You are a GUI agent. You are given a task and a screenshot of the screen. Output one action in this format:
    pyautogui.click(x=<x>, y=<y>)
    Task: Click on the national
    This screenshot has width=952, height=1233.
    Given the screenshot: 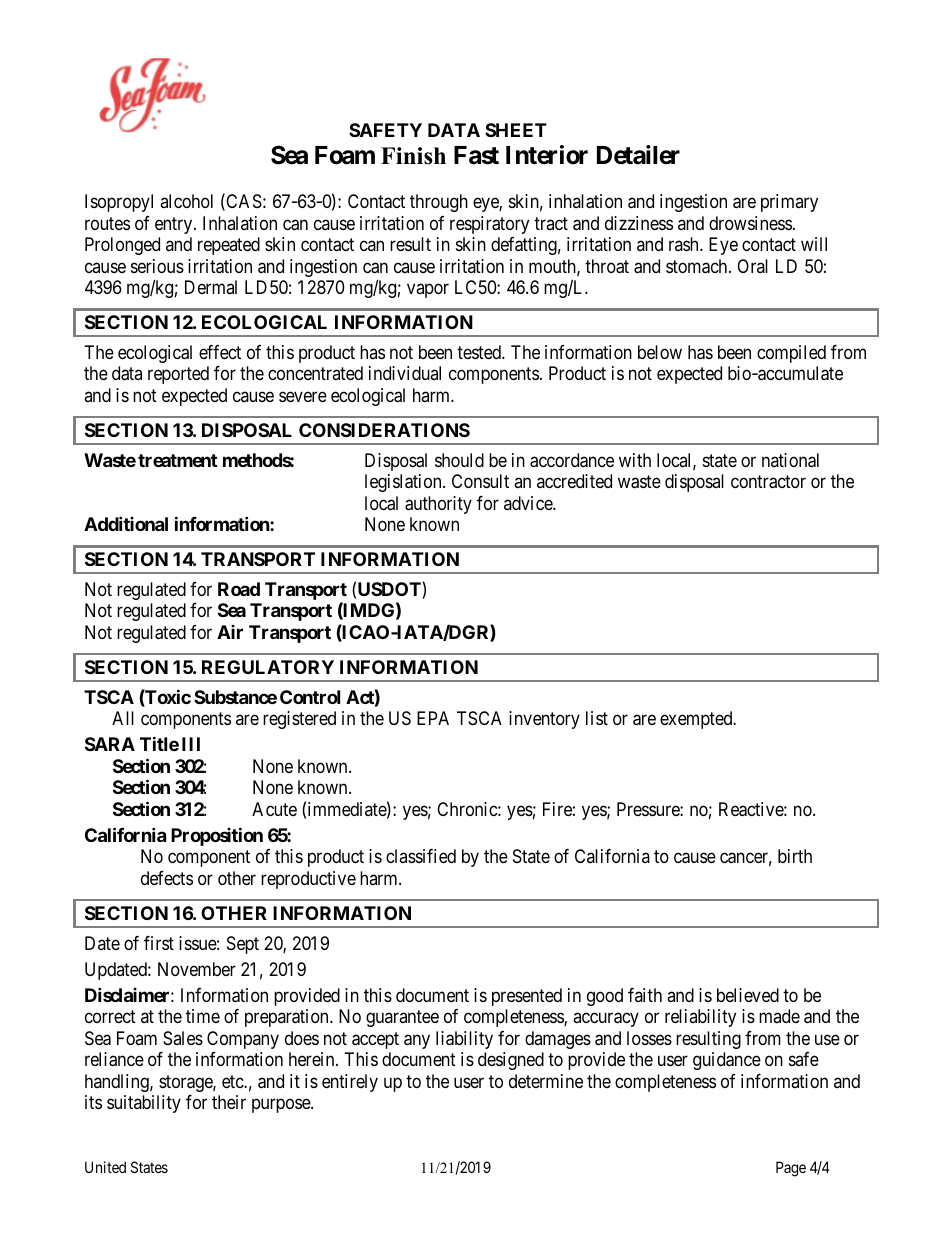 What is the action you would take?
    pyautogui.click(x=790, y=460)
